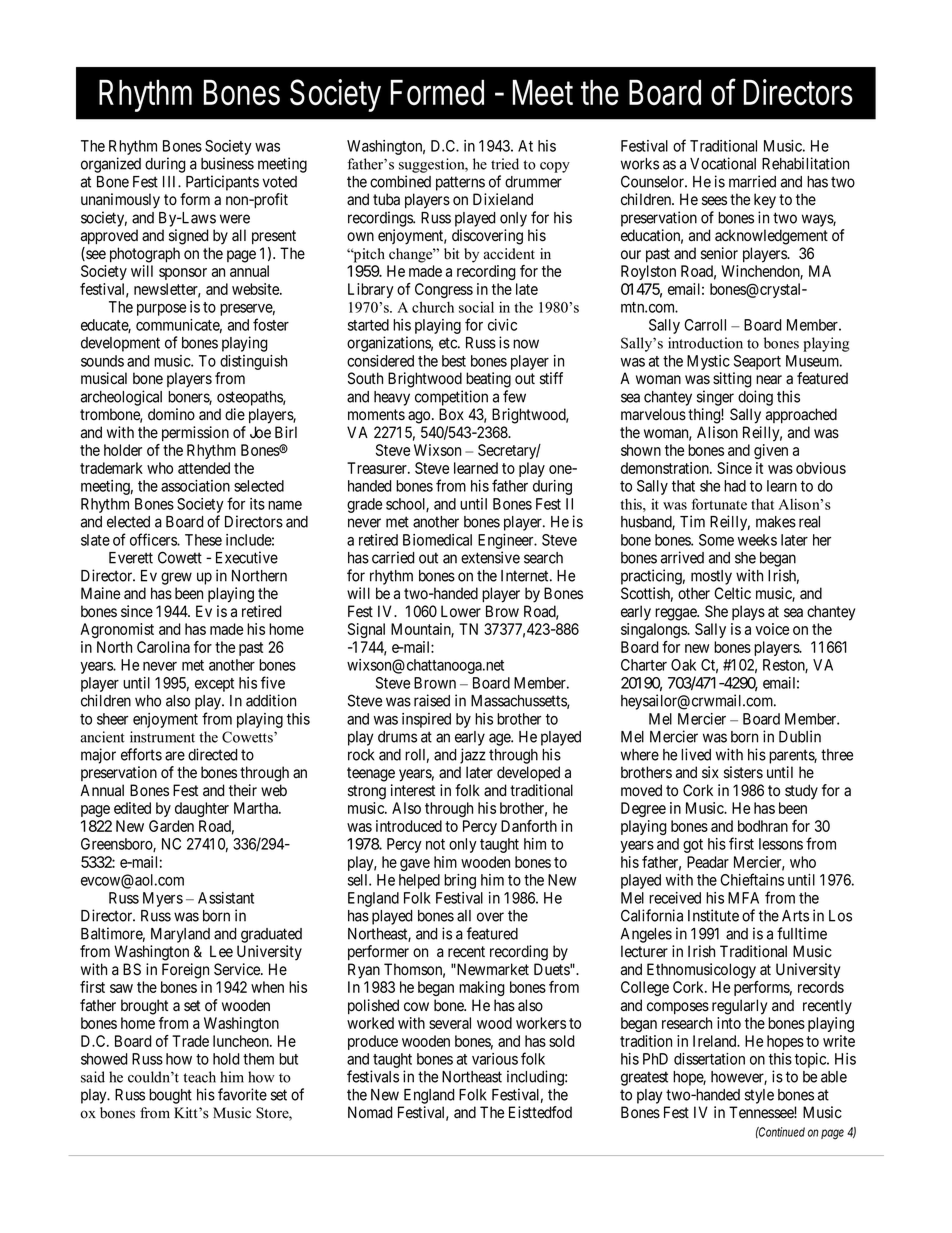 This page has height=1233, width=952. Describe the element at coordinates (222, 183) in the page. I see `Participants` at that location.
